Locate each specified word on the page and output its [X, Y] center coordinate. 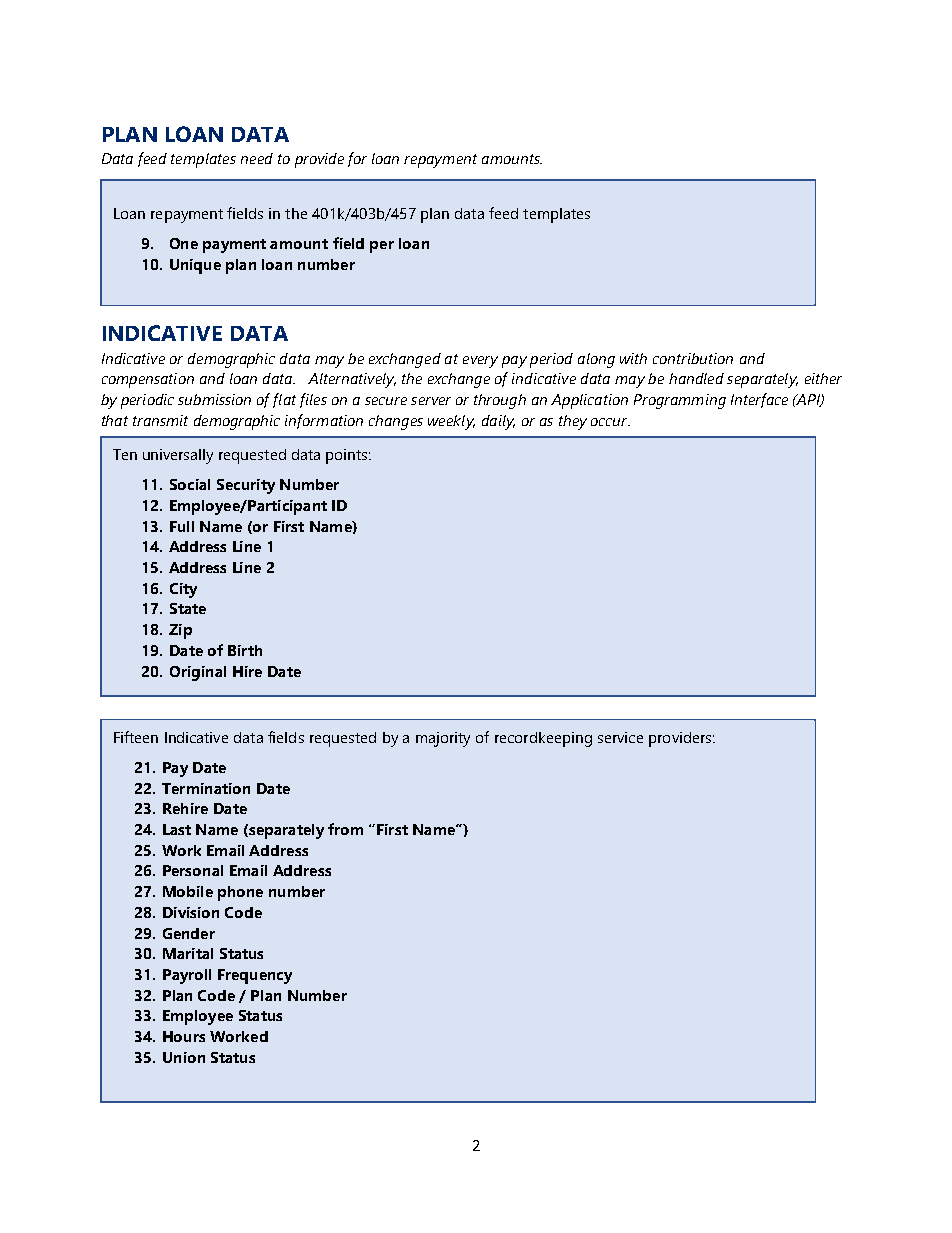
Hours [184, 1036]
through [500, 401]
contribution [693, 358]
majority [443, 739]
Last [177, 829]
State [188, 608]
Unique [195, 266]
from [345, 829]
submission [214, 399]
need [257, 158]
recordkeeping [543, 739]
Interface [759, 400]
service [620, 737]
